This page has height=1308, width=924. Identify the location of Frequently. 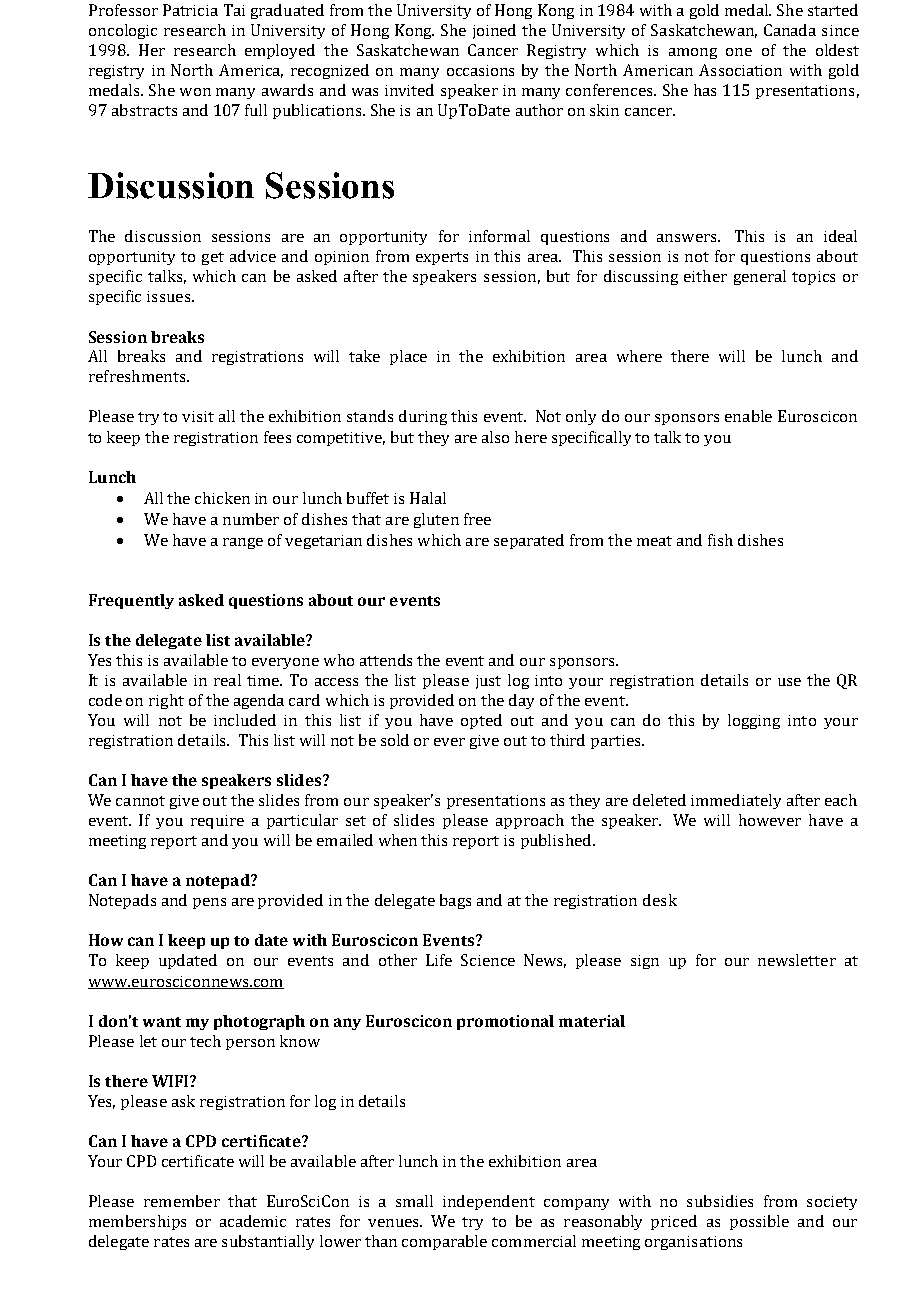
(131, 601).
